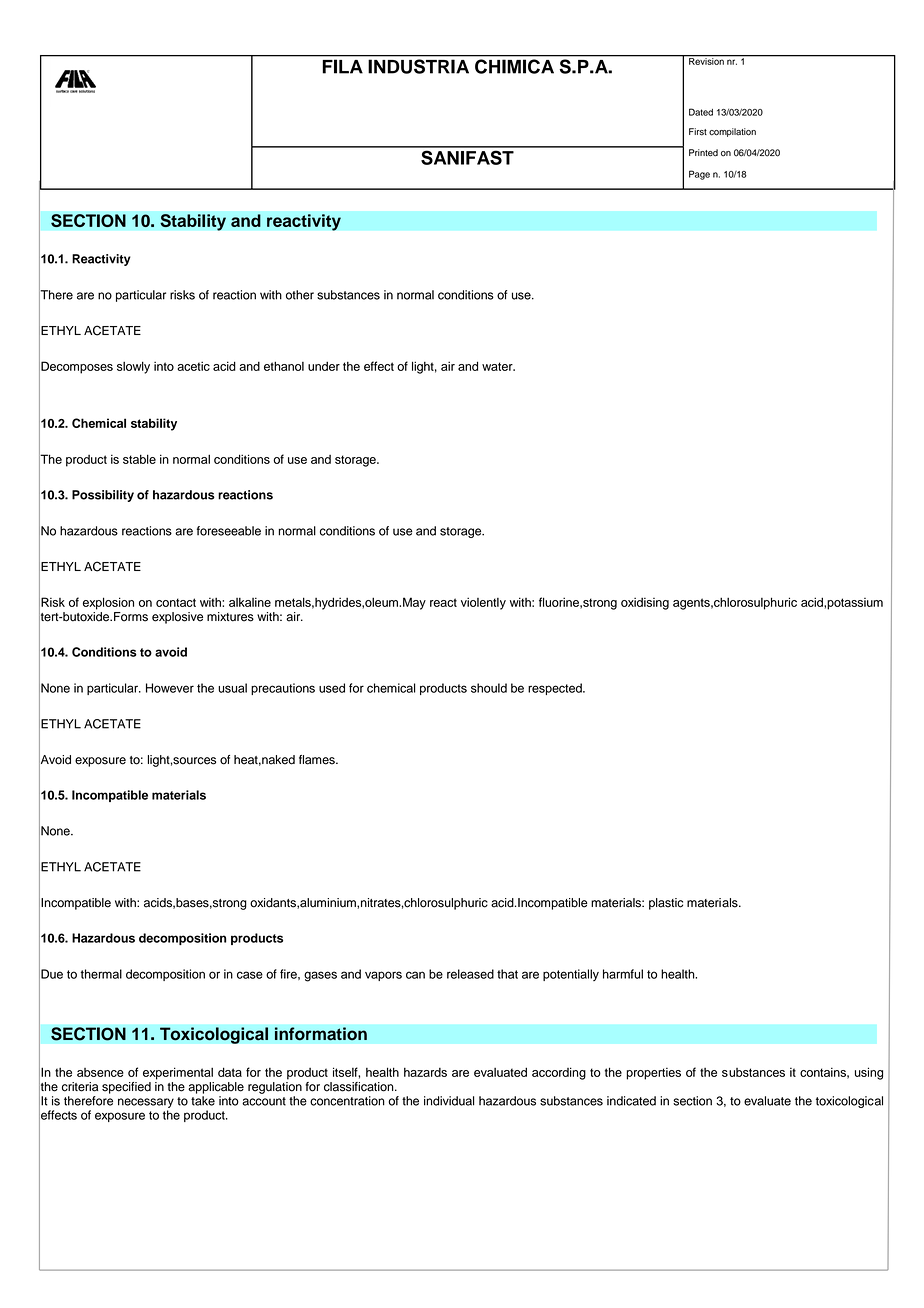  I want to click on violently, so click(483, 603).
